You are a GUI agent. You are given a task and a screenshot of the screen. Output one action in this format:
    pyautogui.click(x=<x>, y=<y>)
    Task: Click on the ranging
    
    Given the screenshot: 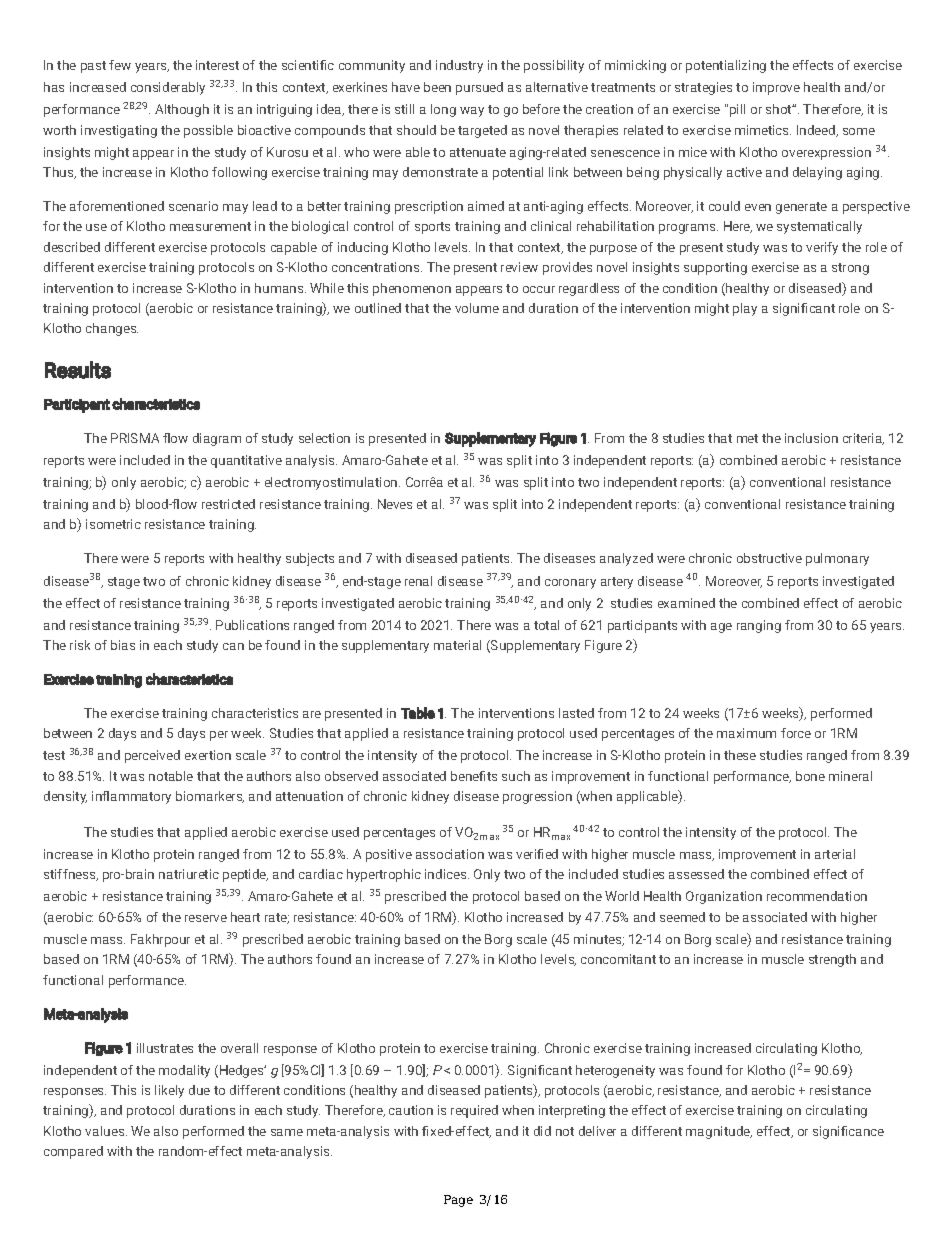 What is the action you would take?
    pyautogui.click(x=759, y=626)
